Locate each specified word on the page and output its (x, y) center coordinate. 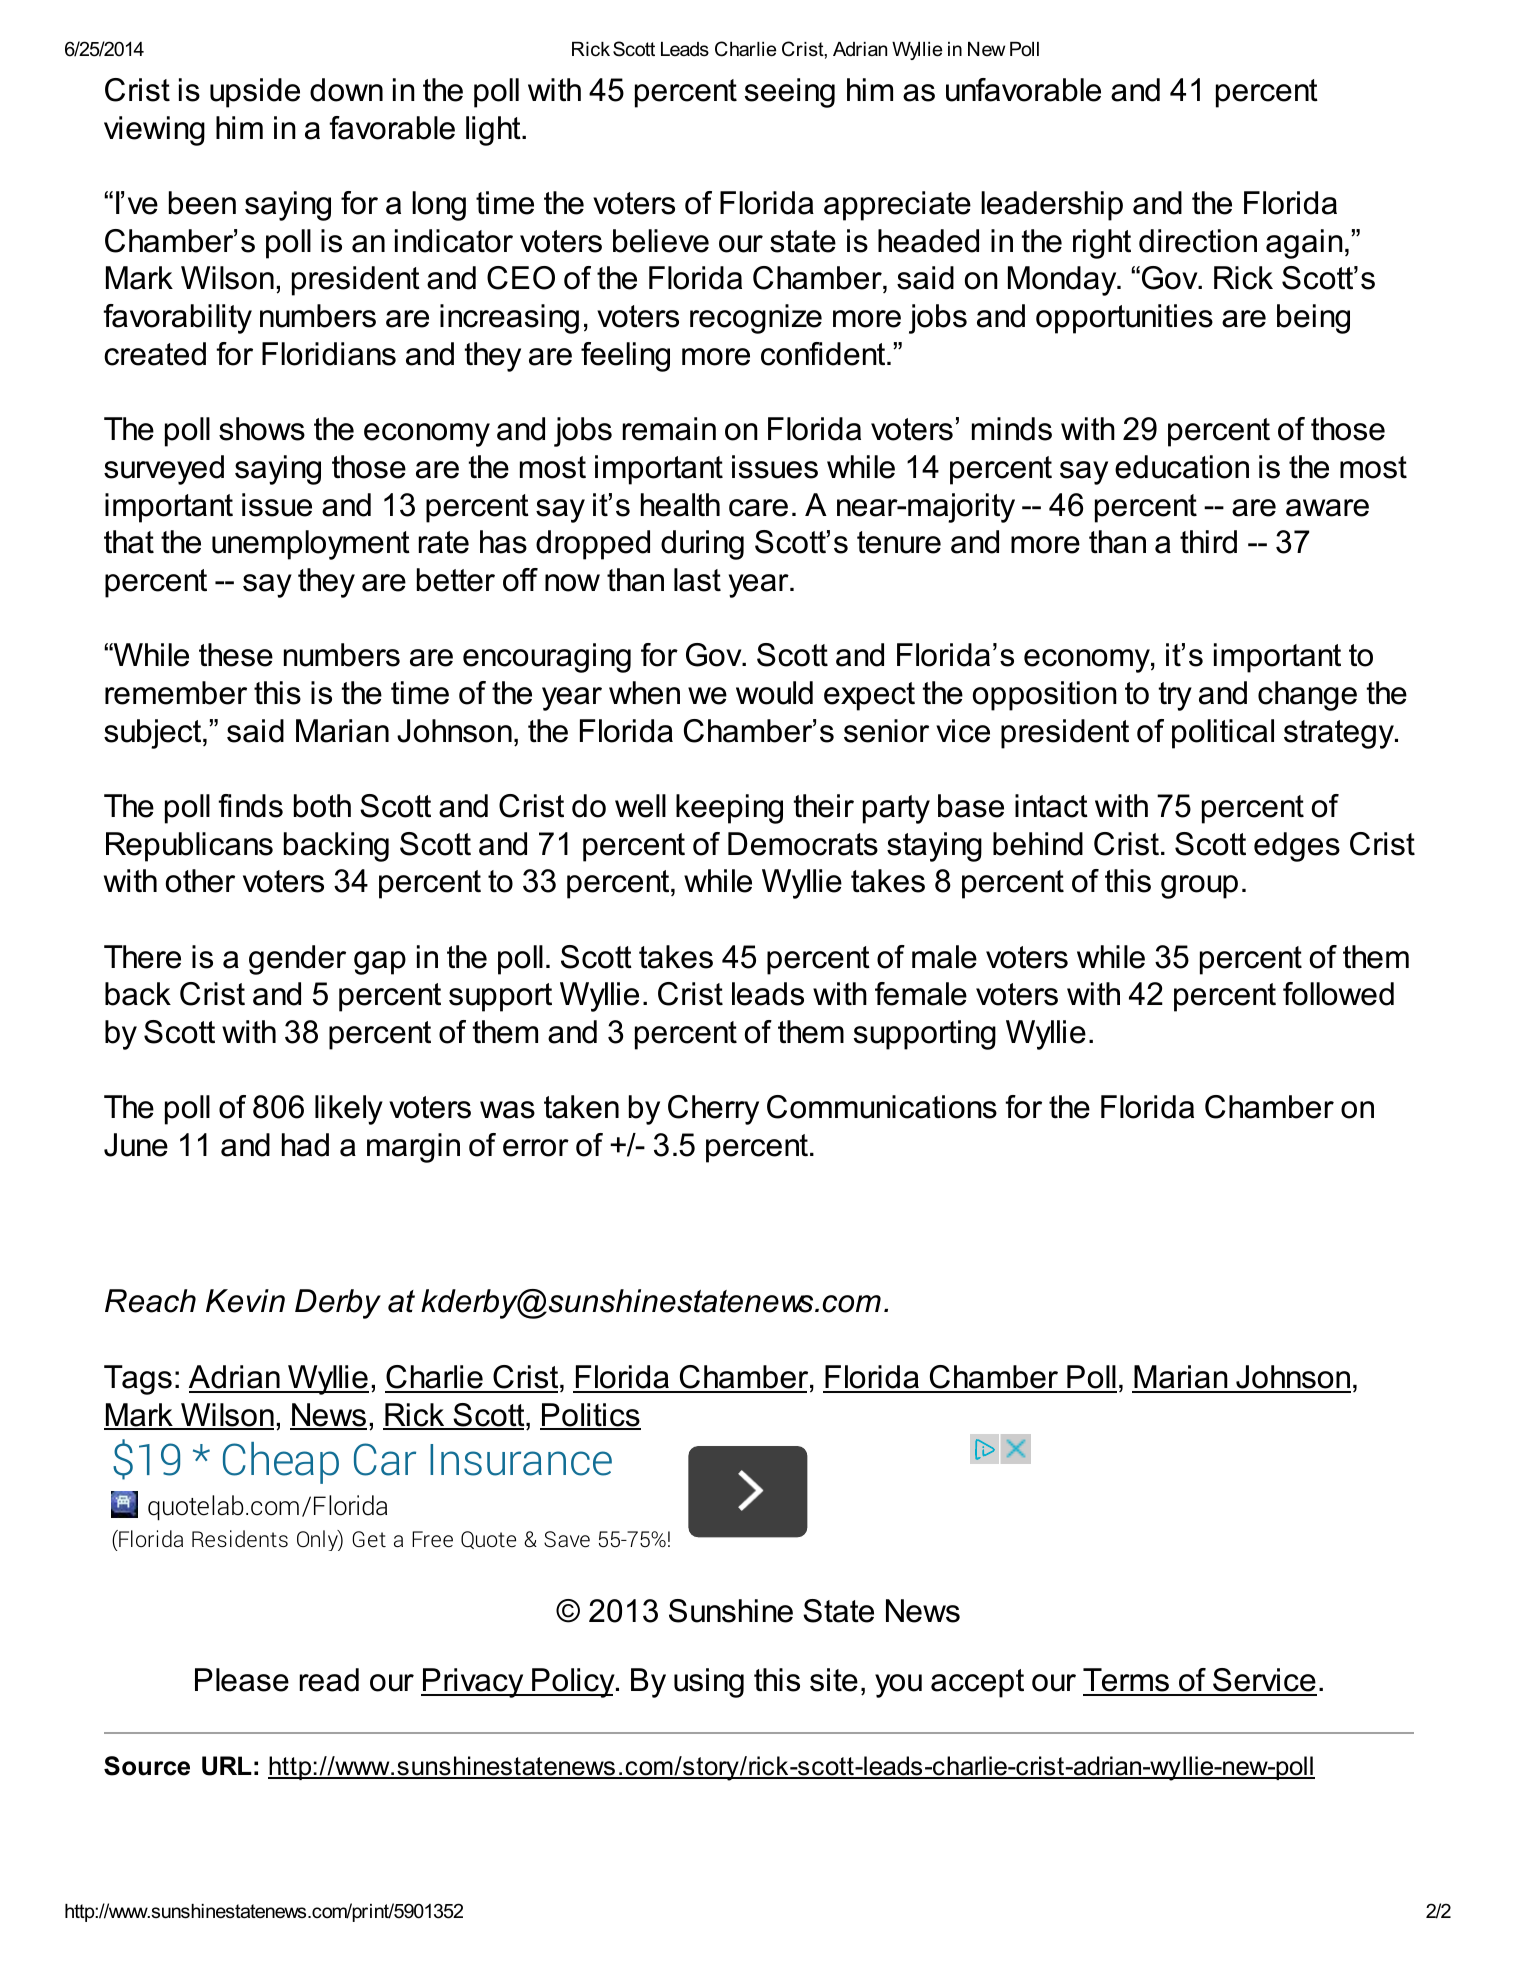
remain (669, 429)
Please (242, 1680)
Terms (1127, 1681)
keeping (729, 809)
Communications (882, 1107)
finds (250, 806)
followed (1338, 994)
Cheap (281, 1463)
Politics (590, 1416)
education (1182, 467)
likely (349, 1110)
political (1223, 734)
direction (1198, 241)
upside (255, 93)
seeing (790, 93)
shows (262, 429)
